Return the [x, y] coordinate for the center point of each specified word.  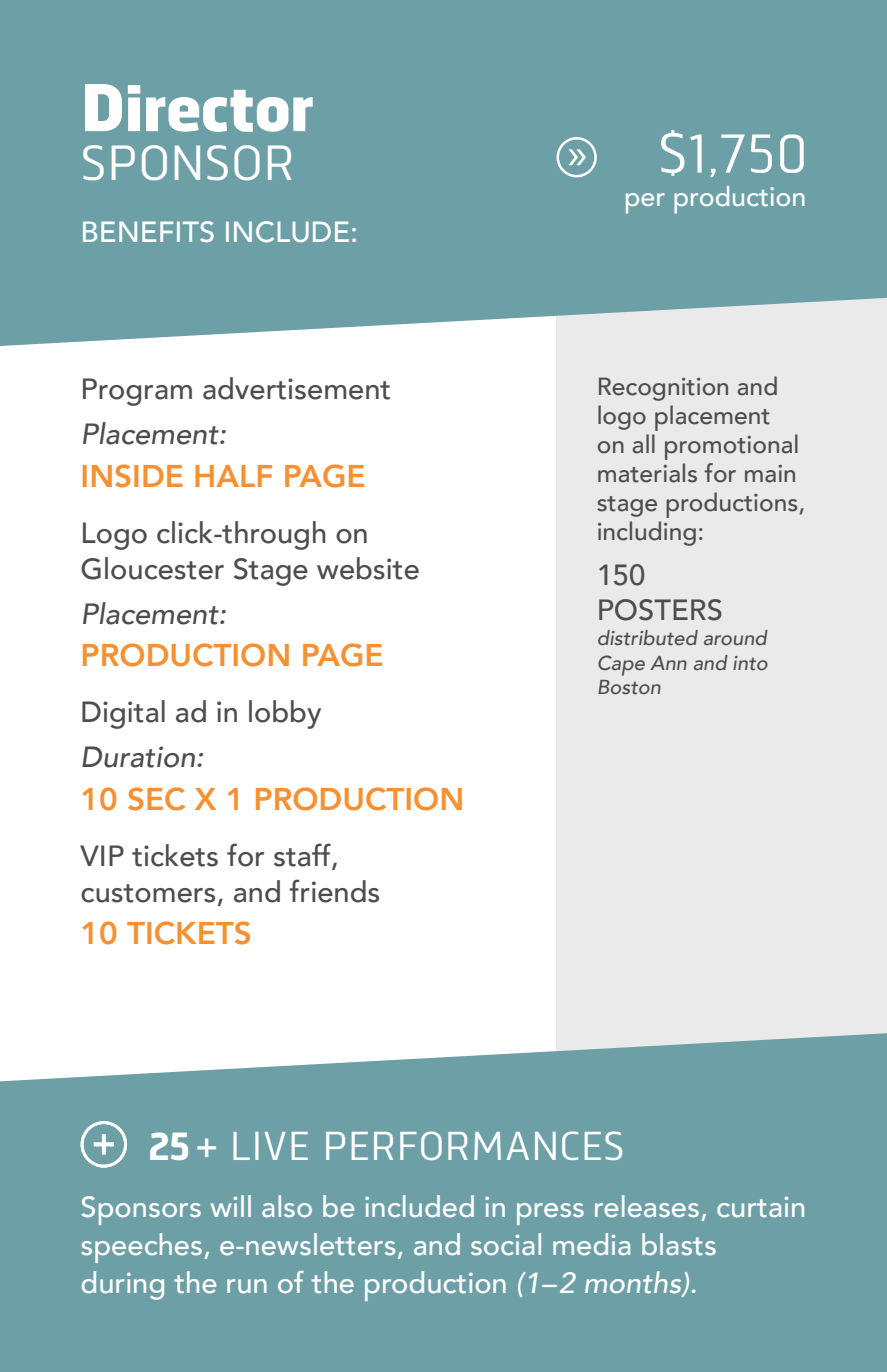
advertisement [296, 388]
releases [647, 1206]
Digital [123, 714]
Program [137, 392]
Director [199, 108]
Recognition [663, 389]
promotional [731, 447]
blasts [679, 1244]
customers [148, 893]
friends [334, 891]
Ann [668, 663]
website [368, 568]
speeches [141, 1248]
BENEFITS [148, 232]
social [506, 1244]
